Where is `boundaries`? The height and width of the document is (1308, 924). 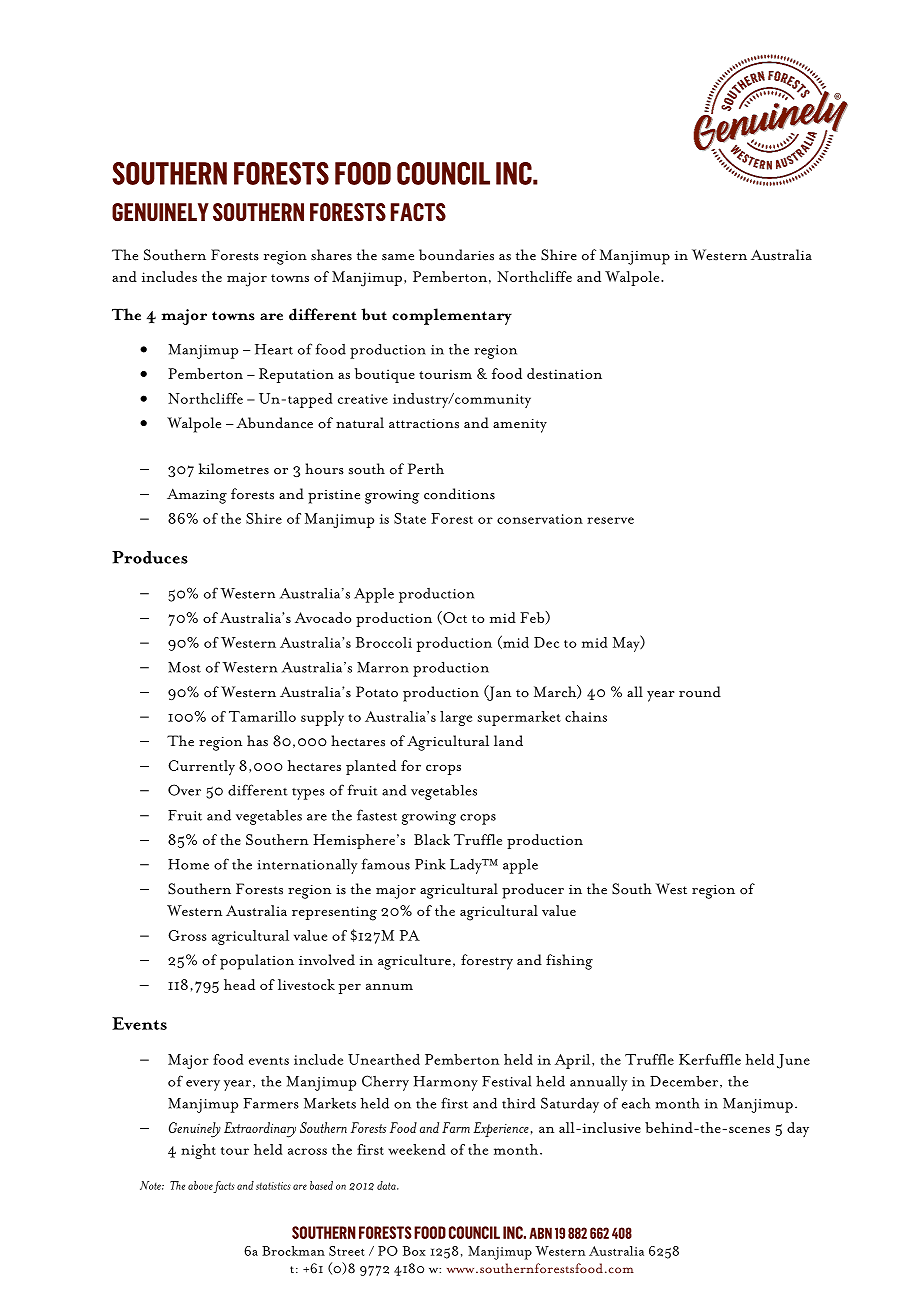 boundaries is located at coordinates (456, 255).
